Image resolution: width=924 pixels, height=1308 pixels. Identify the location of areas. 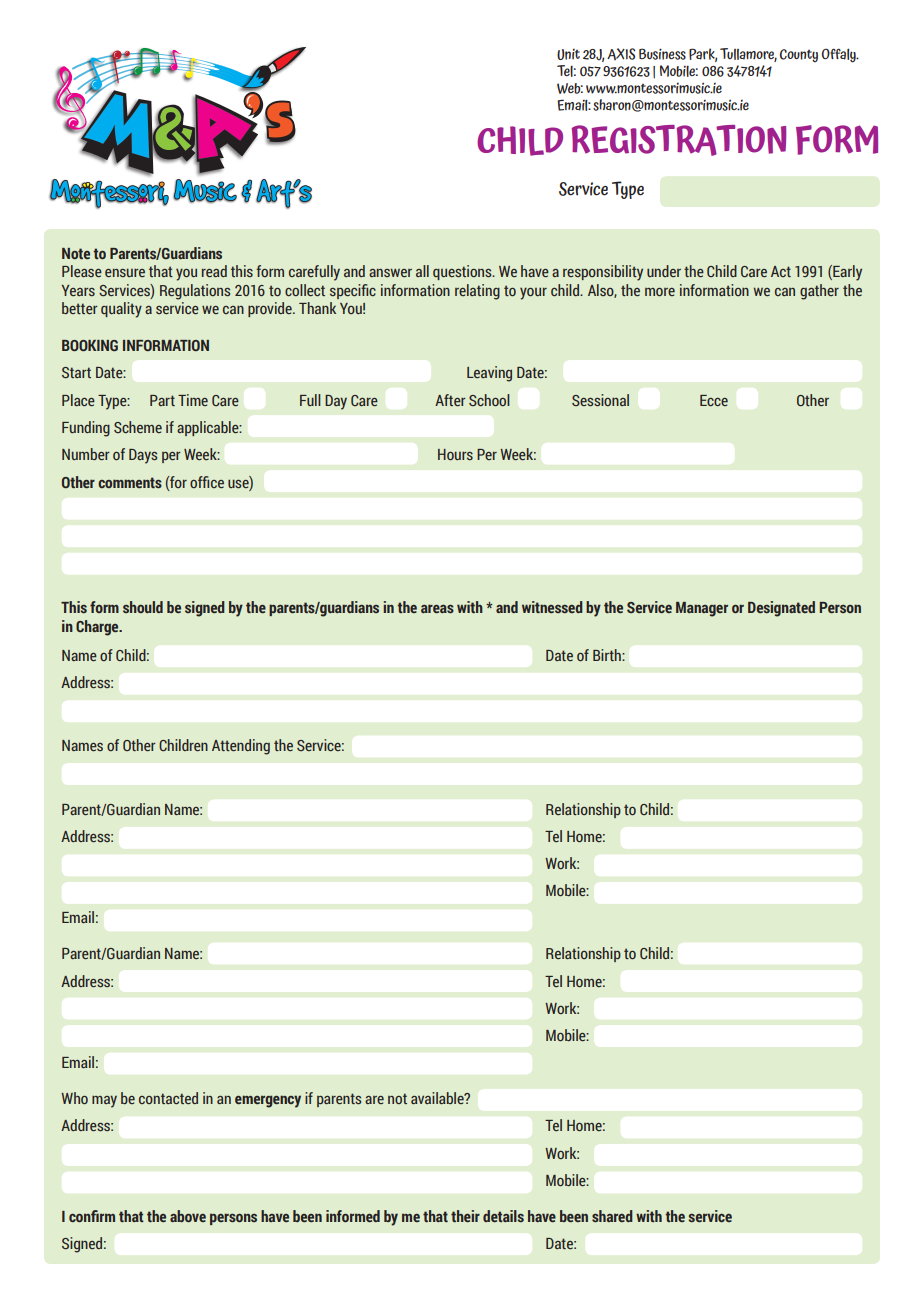
(437, 609).
